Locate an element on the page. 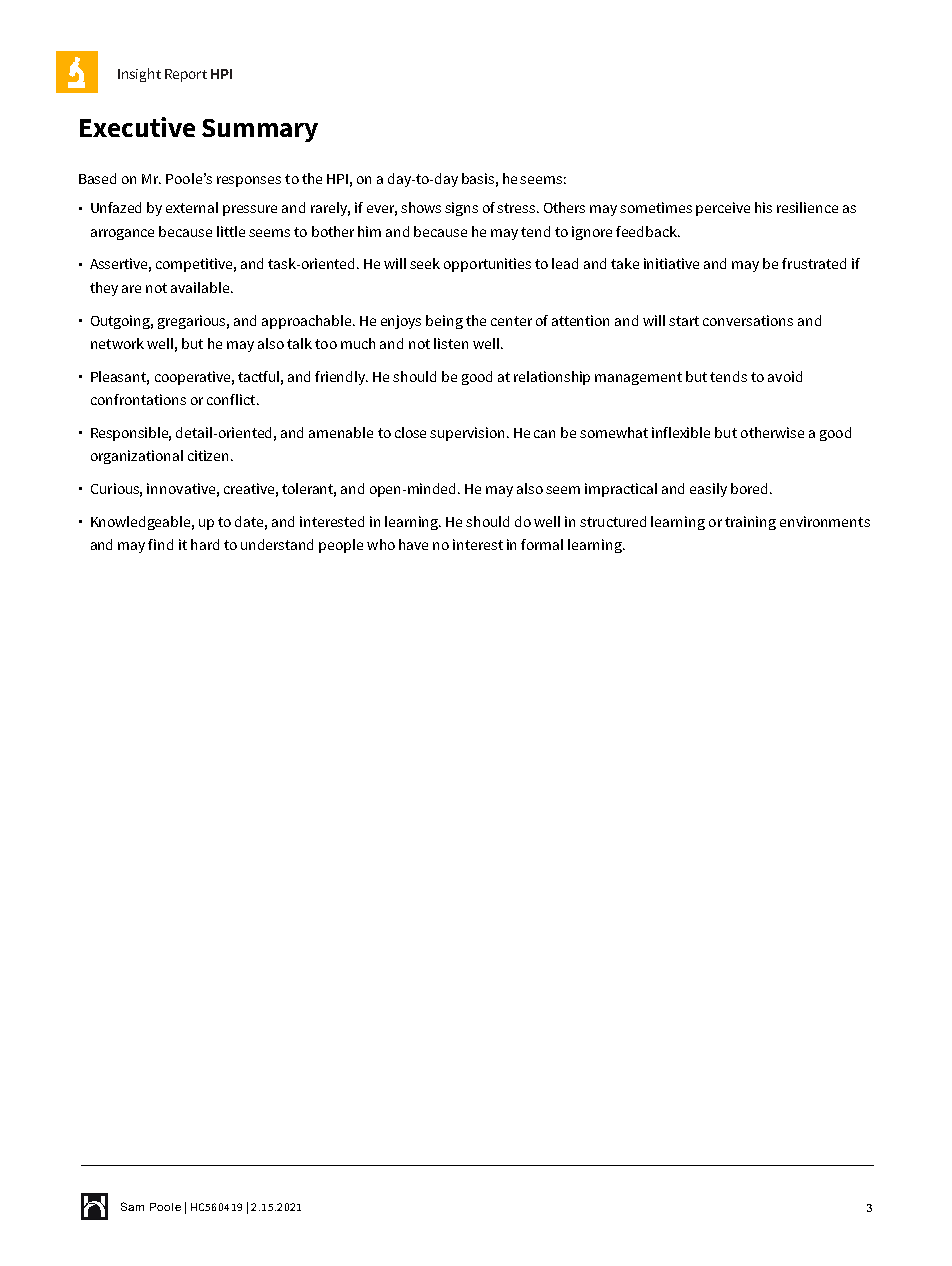  citizen is located at coordinates (210, 455).
